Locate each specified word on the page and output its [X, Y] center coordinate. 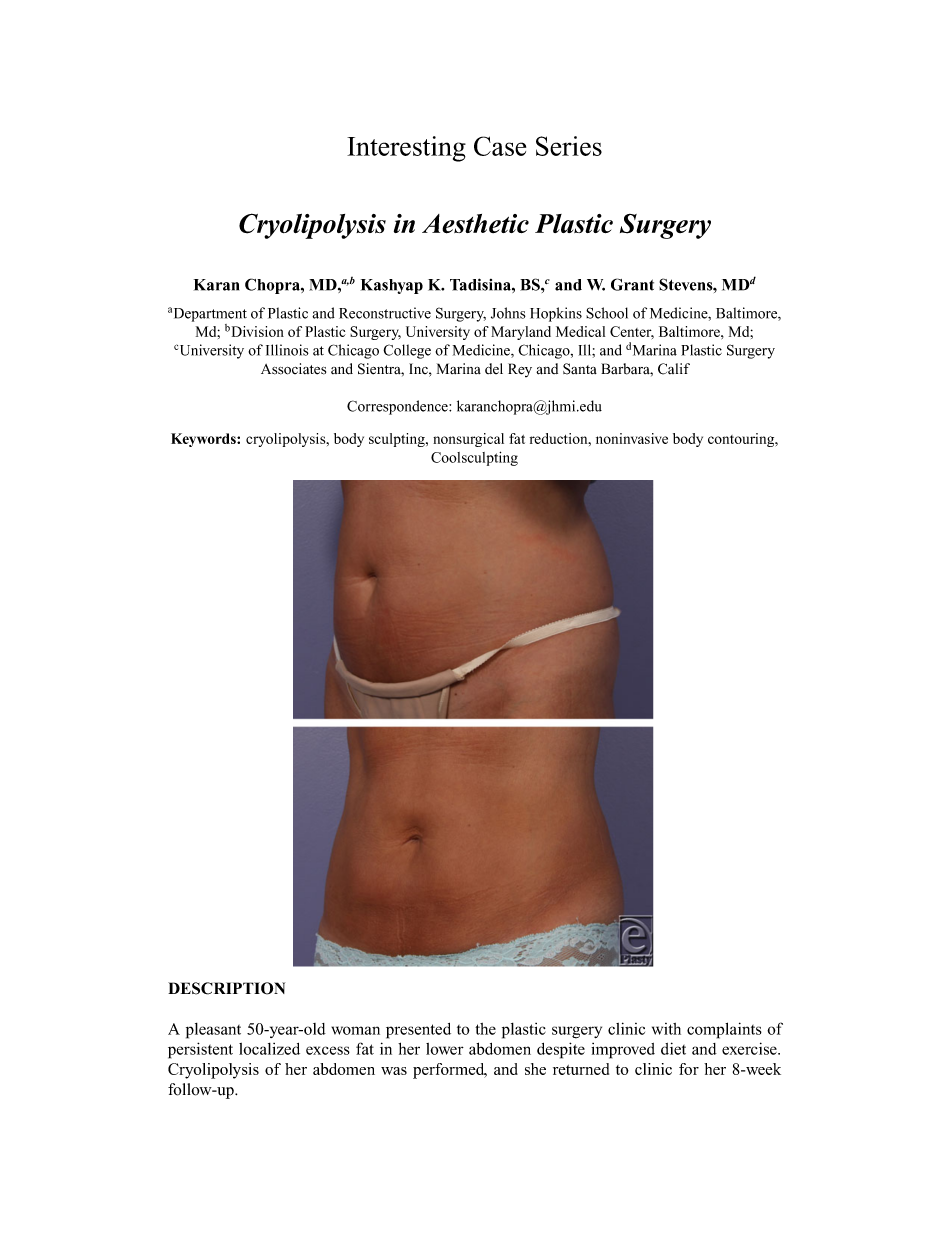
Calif [674, 369]
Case [500, 146]
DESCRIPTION [226, 988]
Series [569, 146]
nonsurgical [468, 440]
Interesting [406, 149]
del [494, 368]
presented [418, 1031]
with [666, 1029]
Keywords [204, 440]
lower [445, 1049]
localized [269, 1049]
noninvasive [632, 438]
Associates [293, 369]
